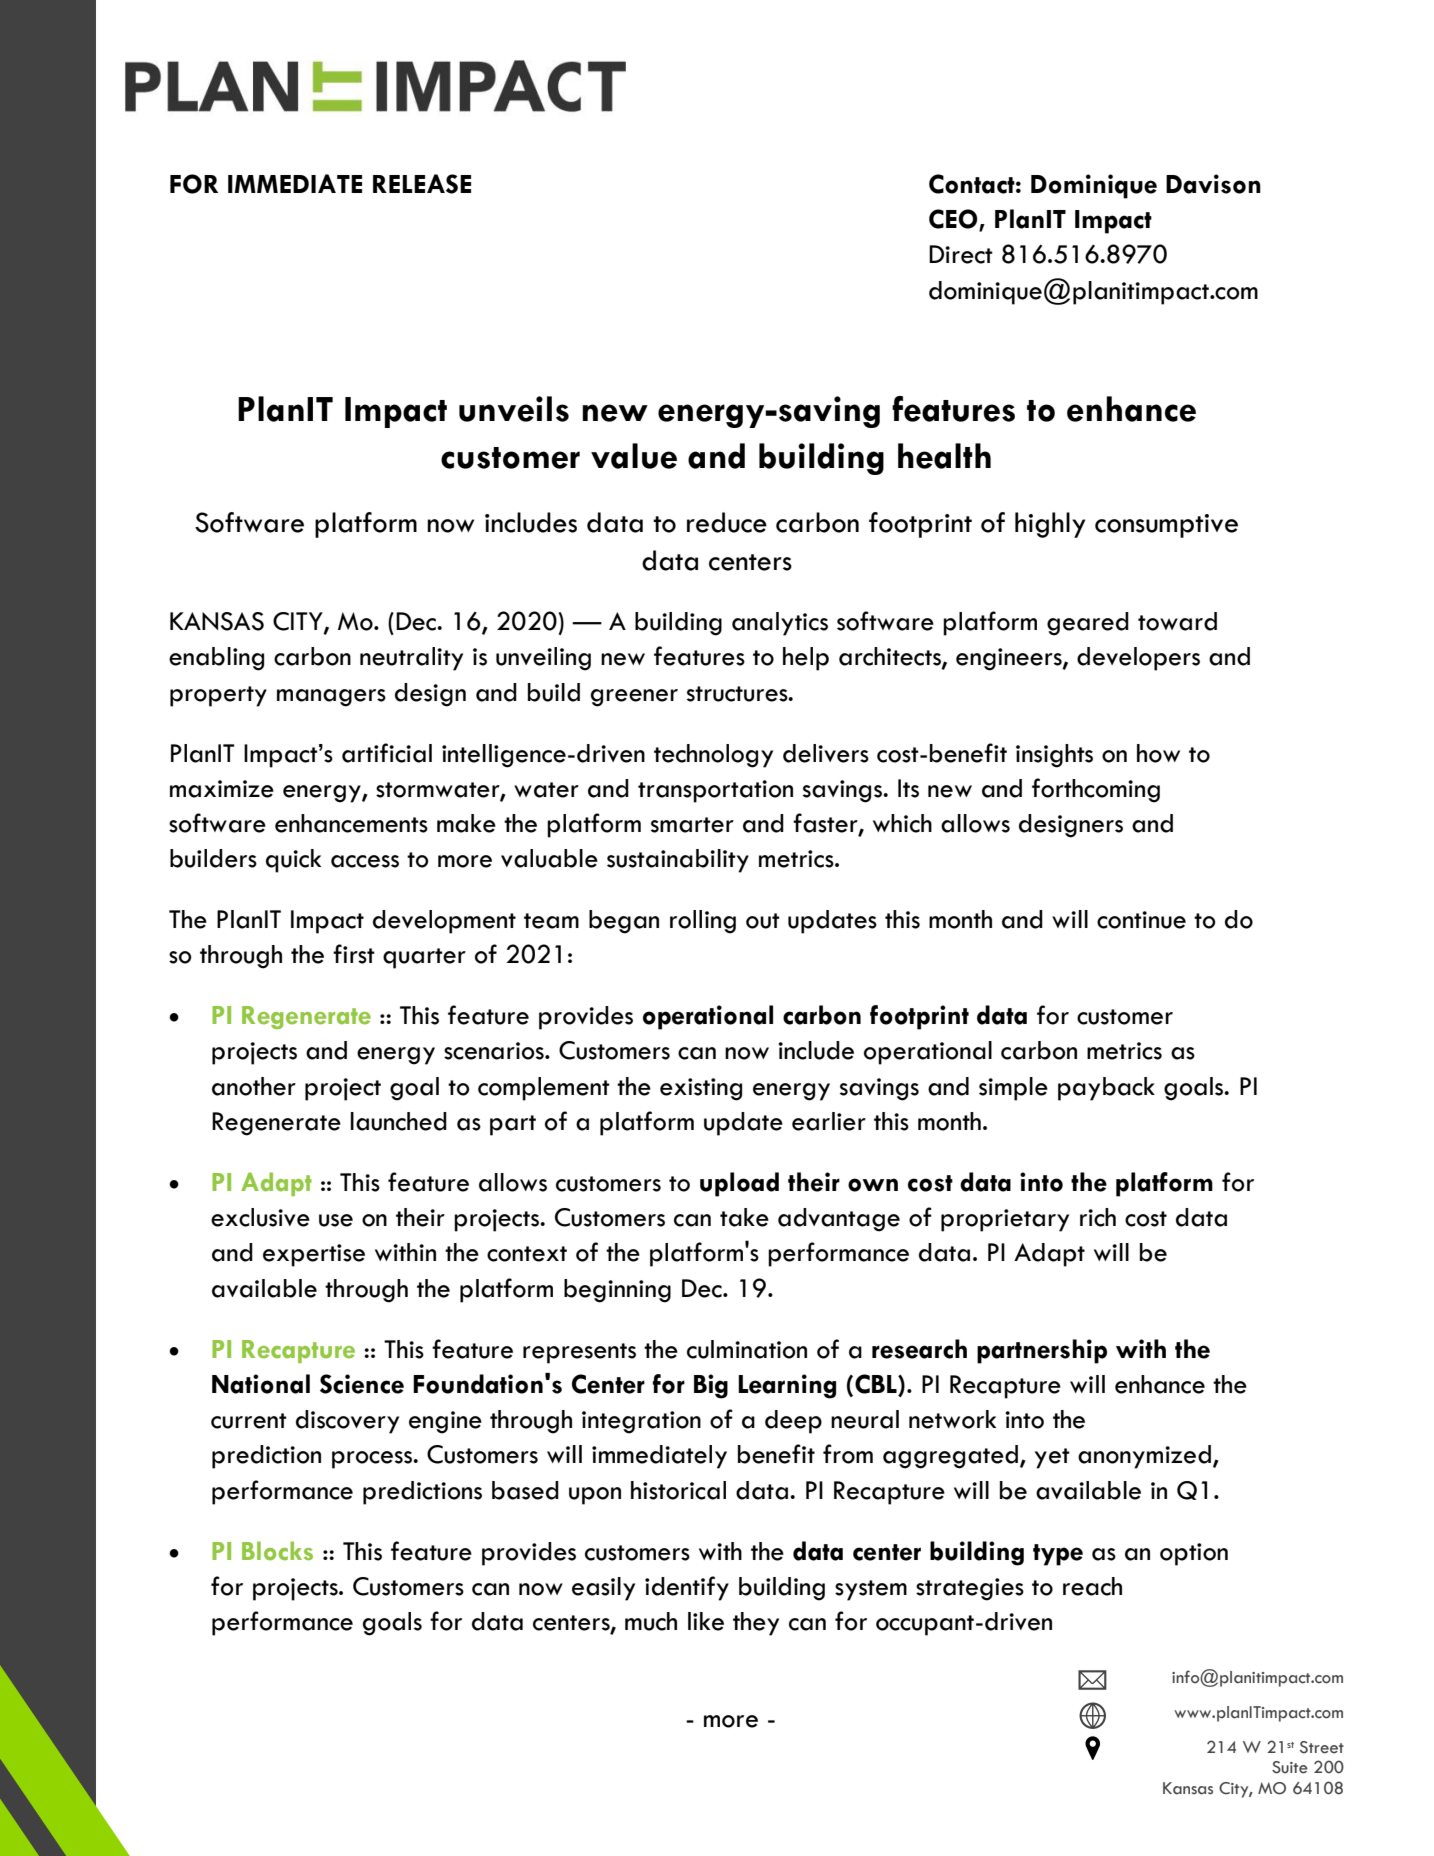 The height and width of the screenshot is (1856, 1434). Describe the element at coordinates (1213, 184) in the screenshot. I see `Davison` at that location.
